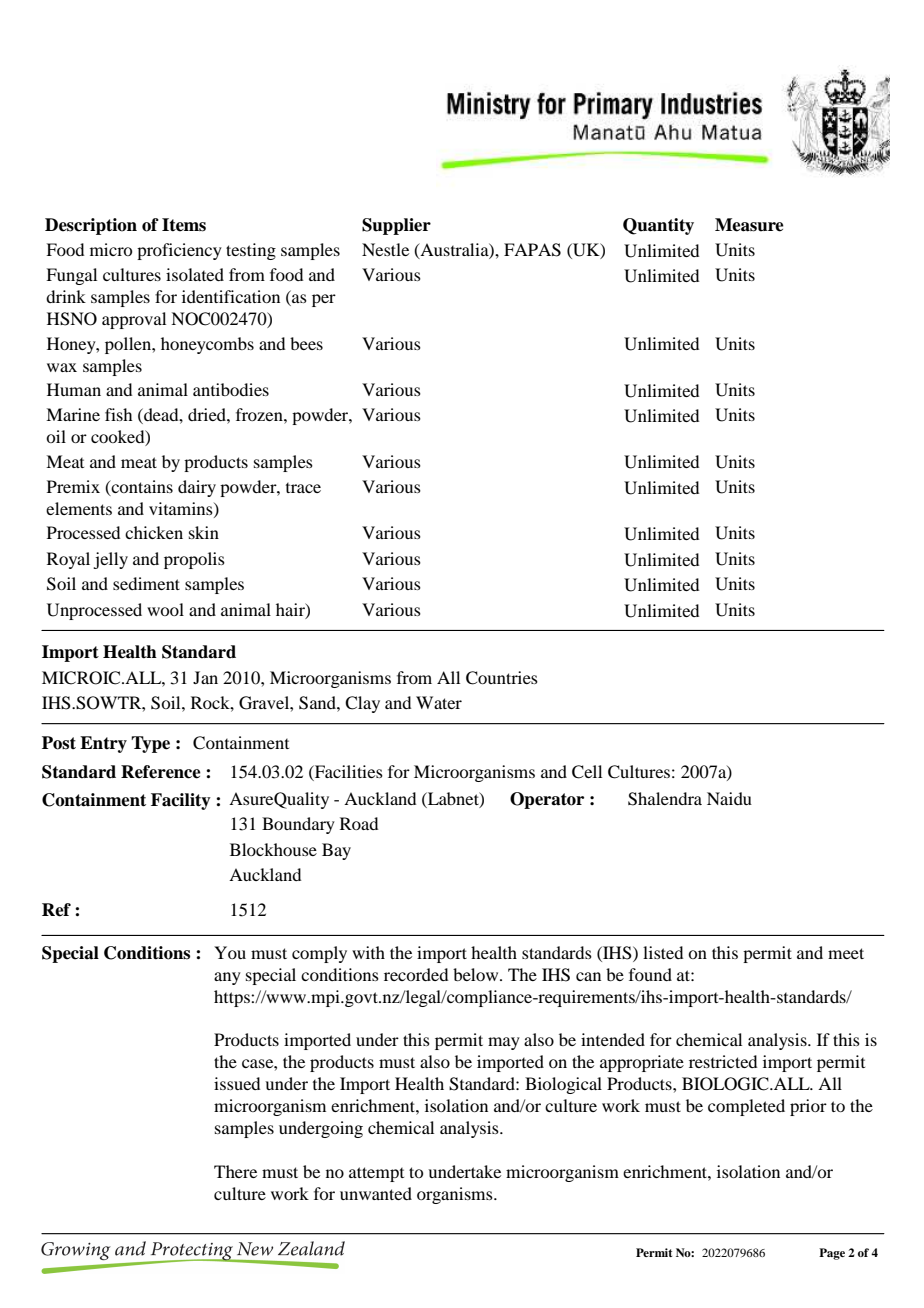  What do you see at coordinates (749, 225) in the screenshot?
I see `Measure` at bounding box center [749, 225].
